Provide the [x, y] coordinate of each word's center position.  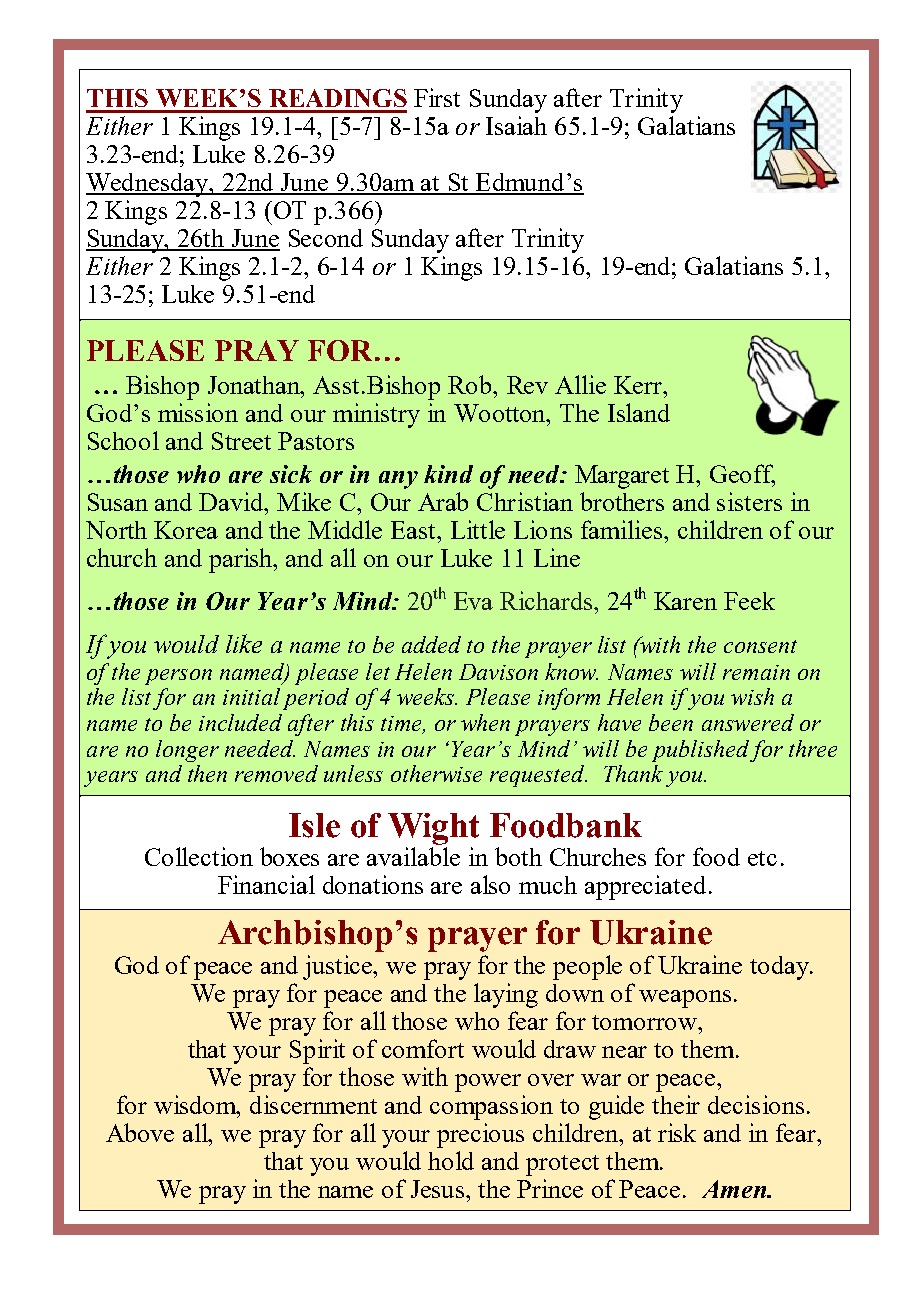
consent [760, 646]
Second [326, 238]
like [244, 643]
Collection [199, 856]
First [437, 97]
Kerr [639, 385]
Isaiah [516, 125]
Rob [471, 384]
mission [198, 412]
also [490, 884]
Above [140, 1132]
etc [762, 858]
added [431, 644]
